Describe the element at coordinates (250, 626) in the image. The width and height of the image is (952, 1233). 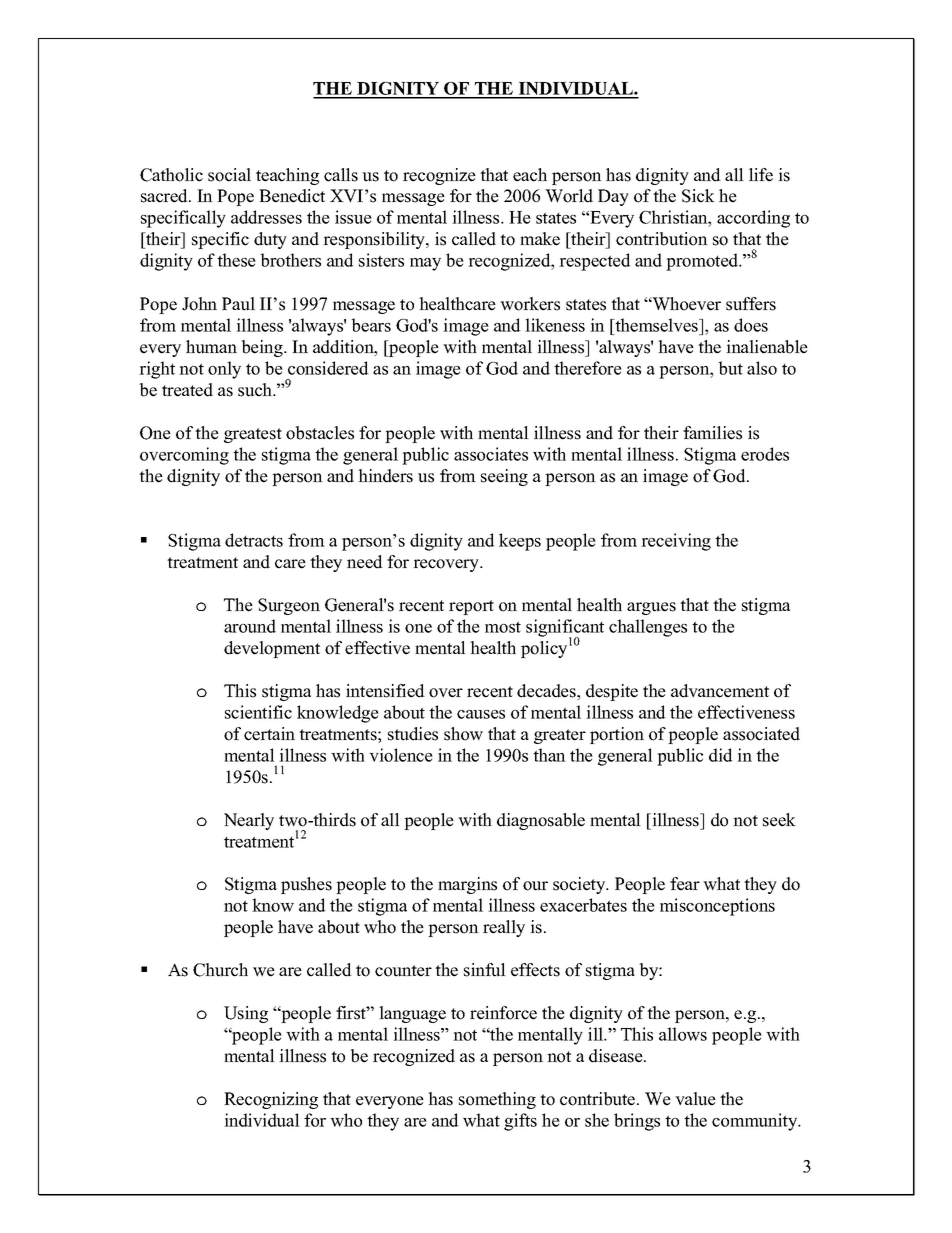
I see `around` at that location.
